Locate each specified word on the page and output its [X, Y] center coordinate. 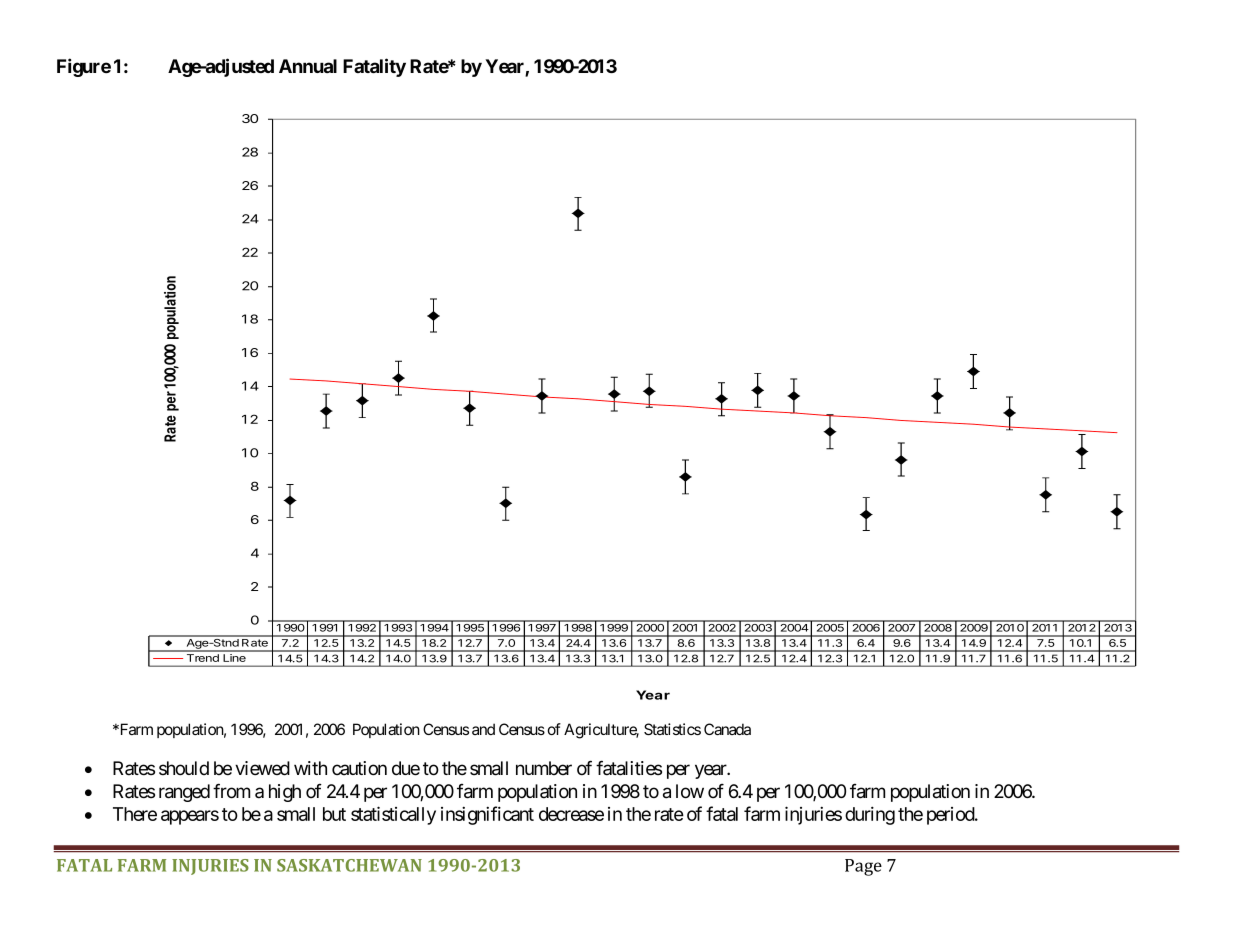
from [231, 791]
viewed [262, 768]
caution [359, 768]
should [184, 768]
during [870, 815]
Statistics [672, 729]
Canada [727, 729]
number [544, 768]
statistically [393, 815]
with [310, 768]
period [951, 816]
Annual [308, 66]
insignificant [487, 815]
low [690, 791]
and [483, 729]
